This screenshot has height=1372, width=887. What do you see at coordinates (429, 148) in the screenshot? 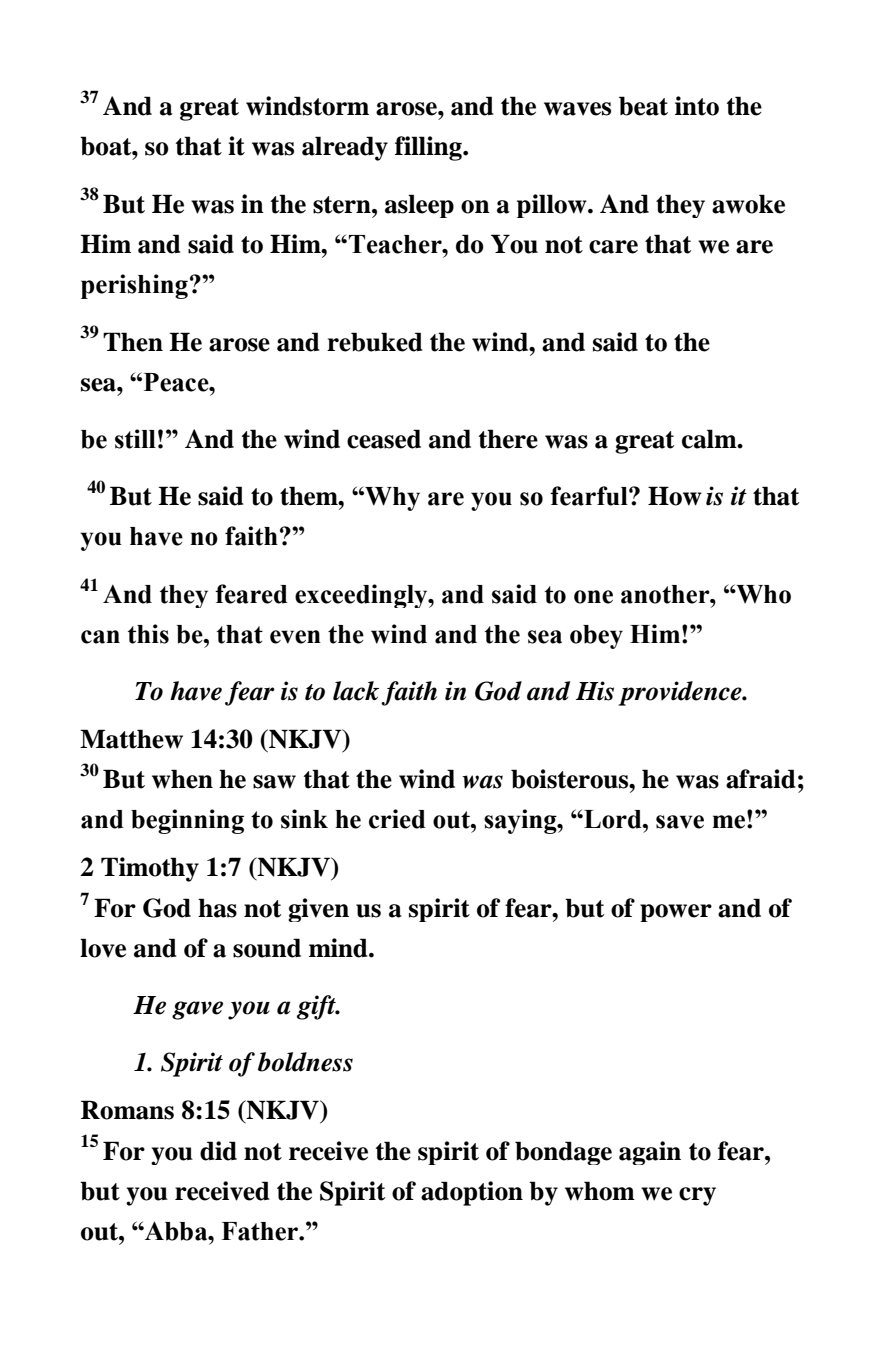
I see `filling` at bounding box center [429, 148].
